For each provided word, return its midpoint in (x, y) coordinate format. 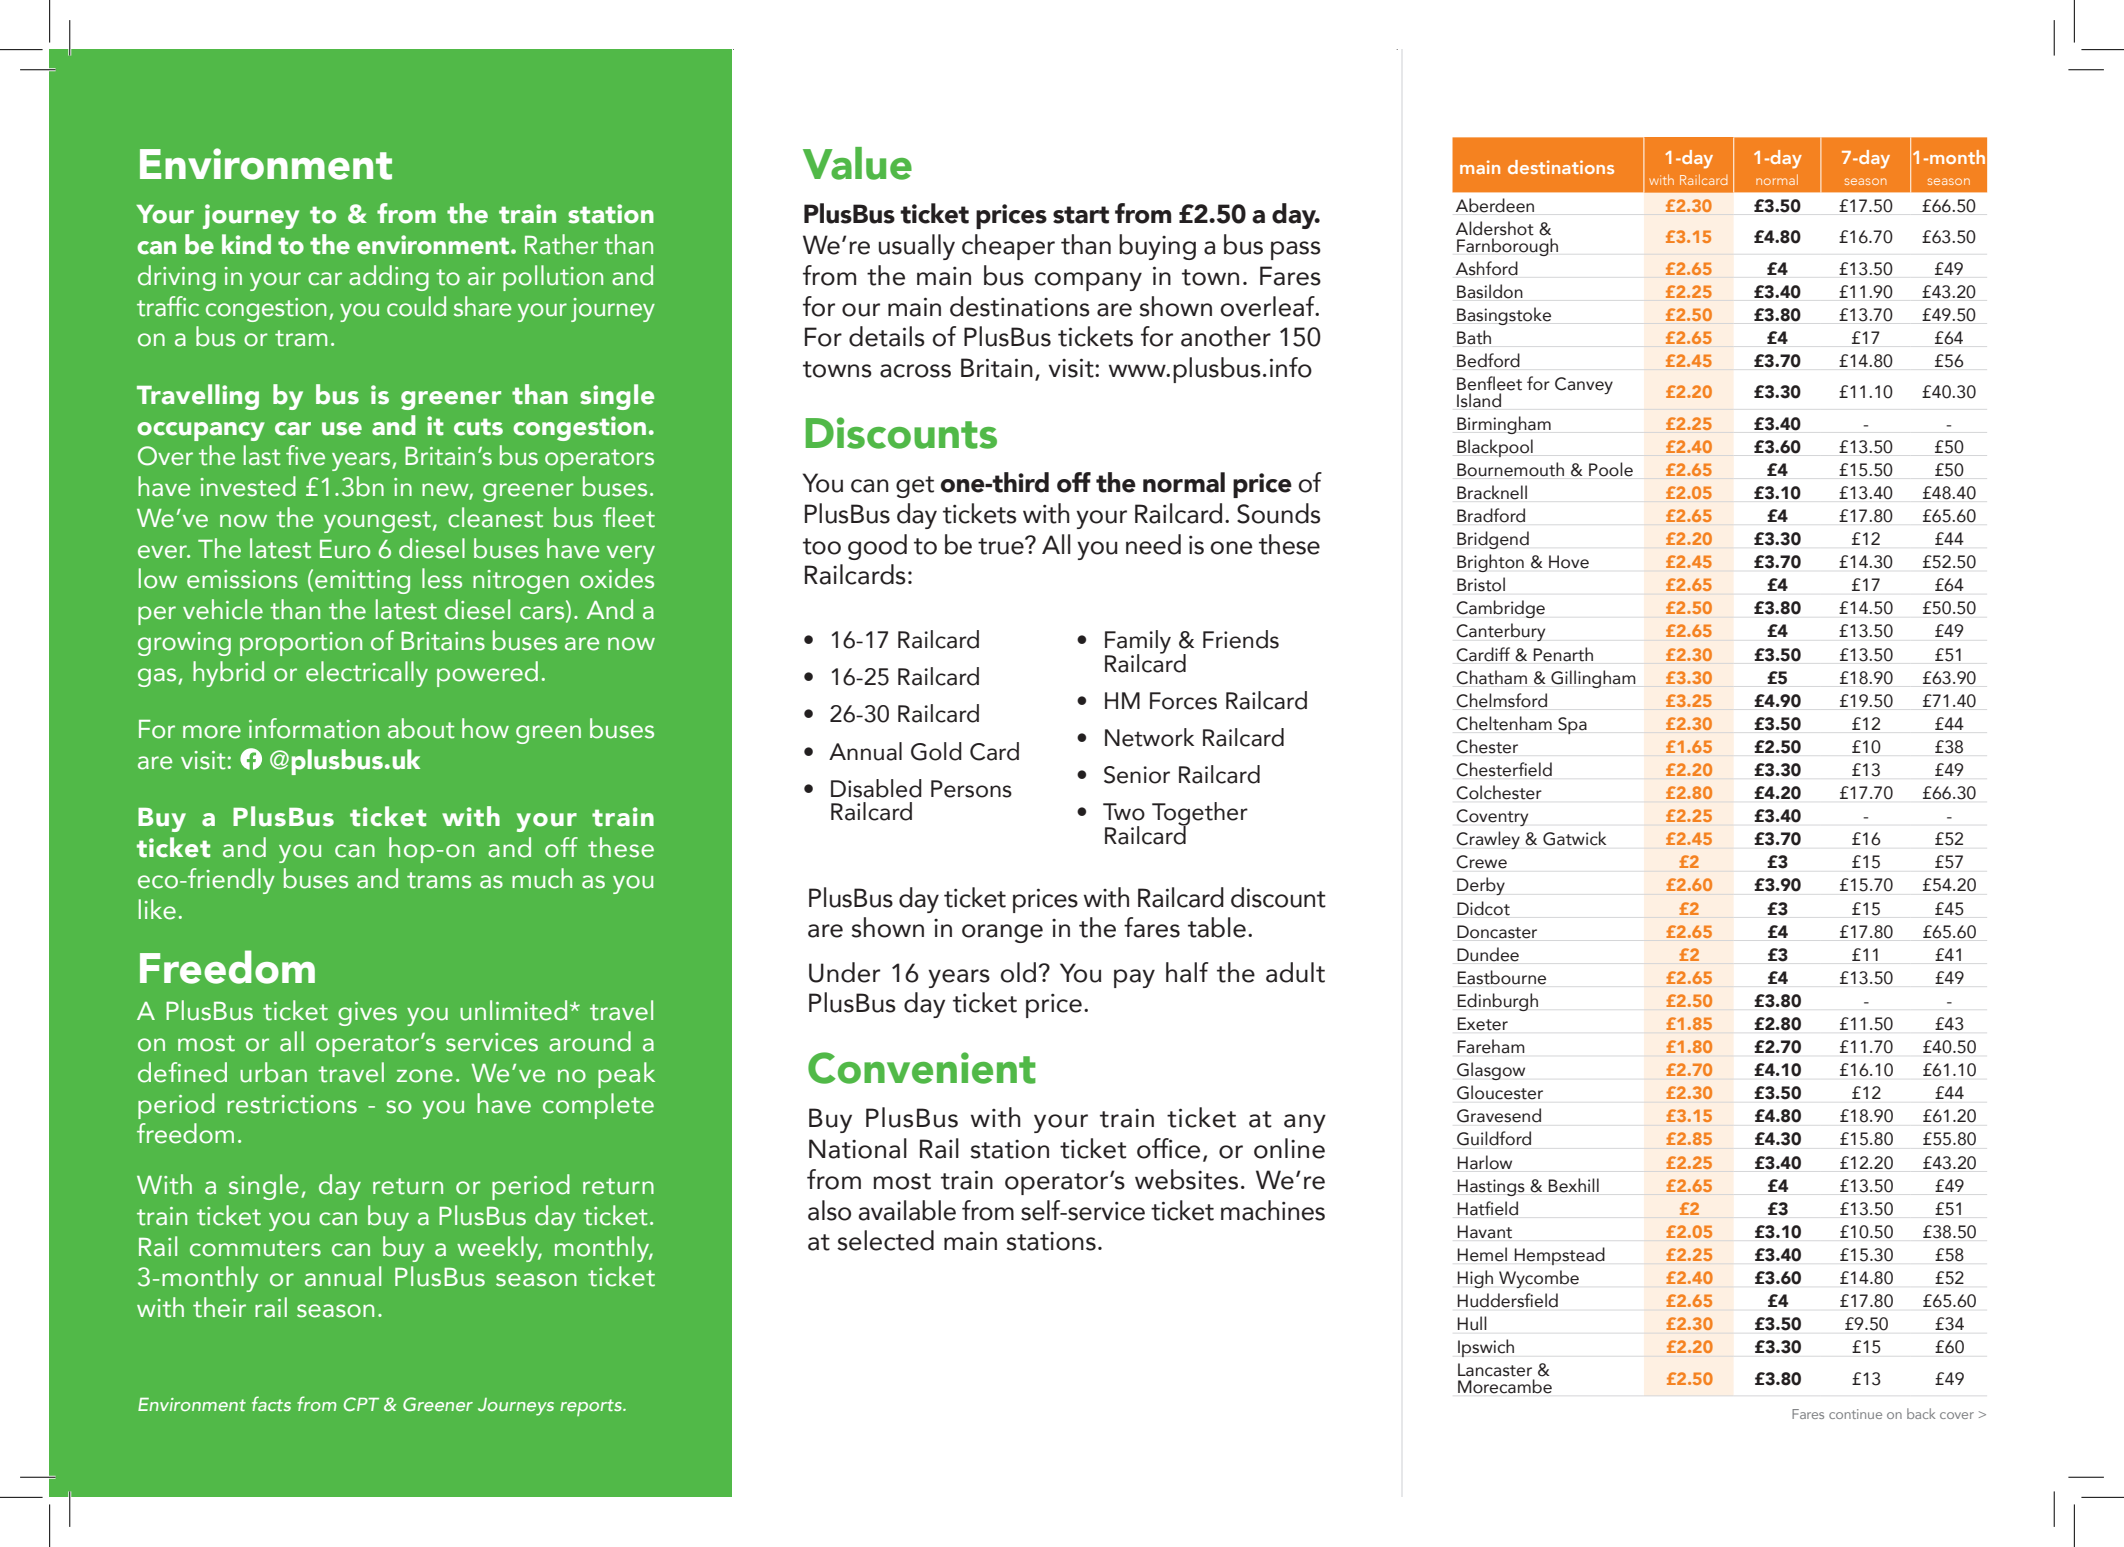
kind (246, 244)
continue (1855, 1414)
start (1081, 215)
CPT (361, 1404)
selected (885, 1240)
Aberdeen (1495, 205)
